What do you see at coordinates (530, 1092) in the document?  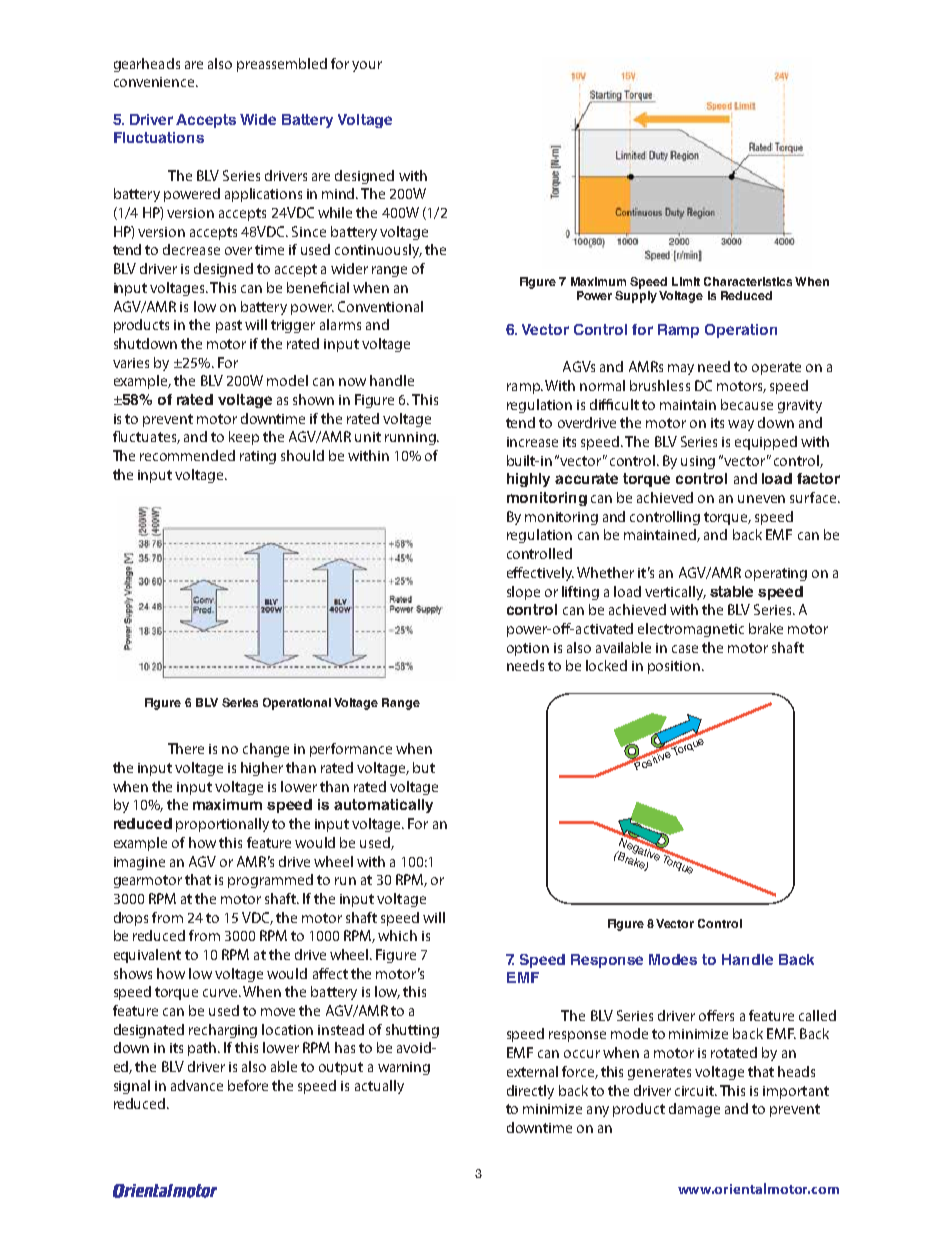 I see `directly` at bounding box center [530, 1092].
